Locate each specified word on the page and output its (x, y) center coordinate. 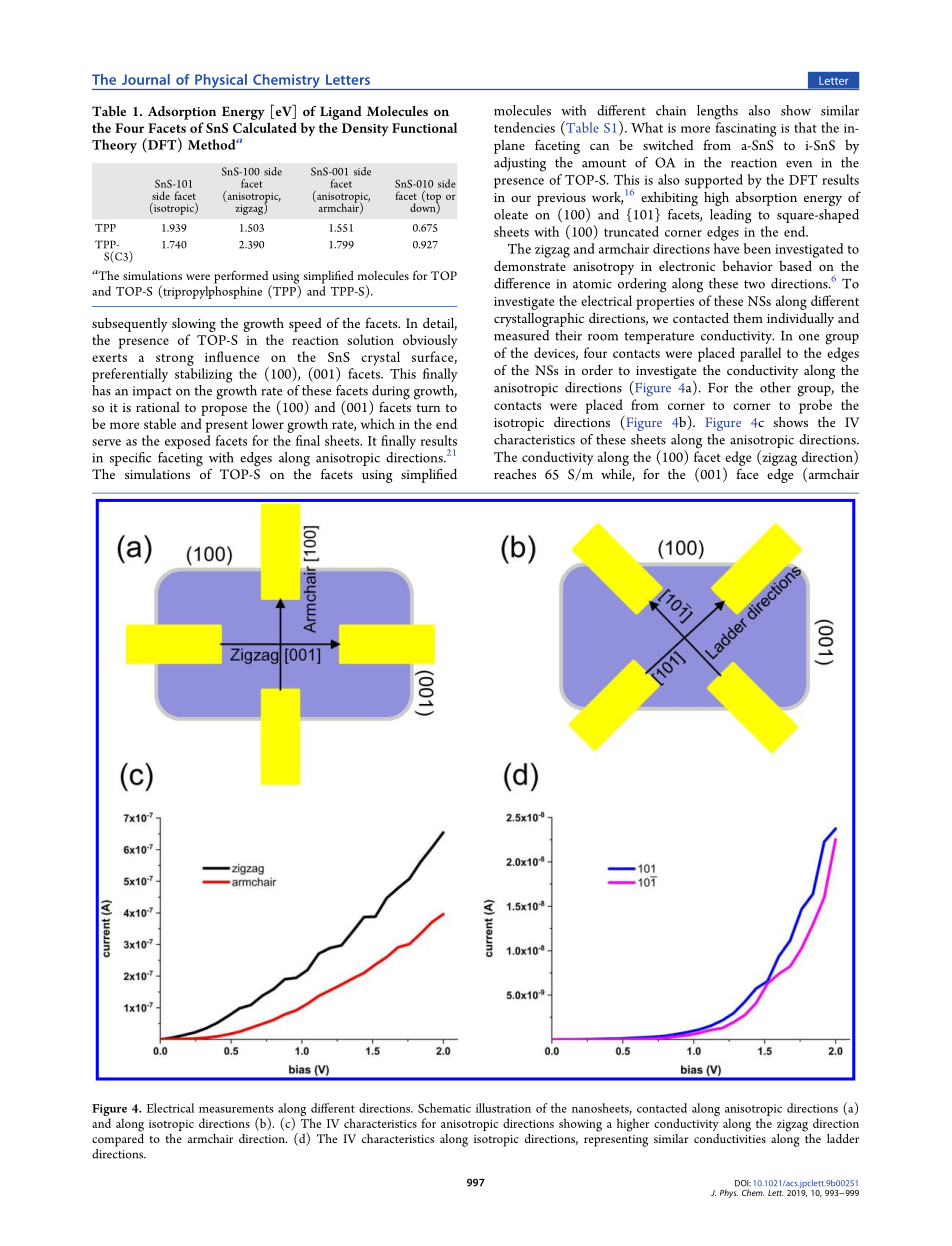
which (378, 423)
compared (118, 1139)
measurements (236, 1109)
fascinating (746, 129)
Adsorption (182, 113)
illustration (503, 1108)
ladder (843, 1138)
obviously (430, 341)
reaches (515, 474)
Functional (424, 128)
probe (815, 406)
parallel (760, 354)
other (775, 387)
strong (175, 360)
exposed (187, 442)
